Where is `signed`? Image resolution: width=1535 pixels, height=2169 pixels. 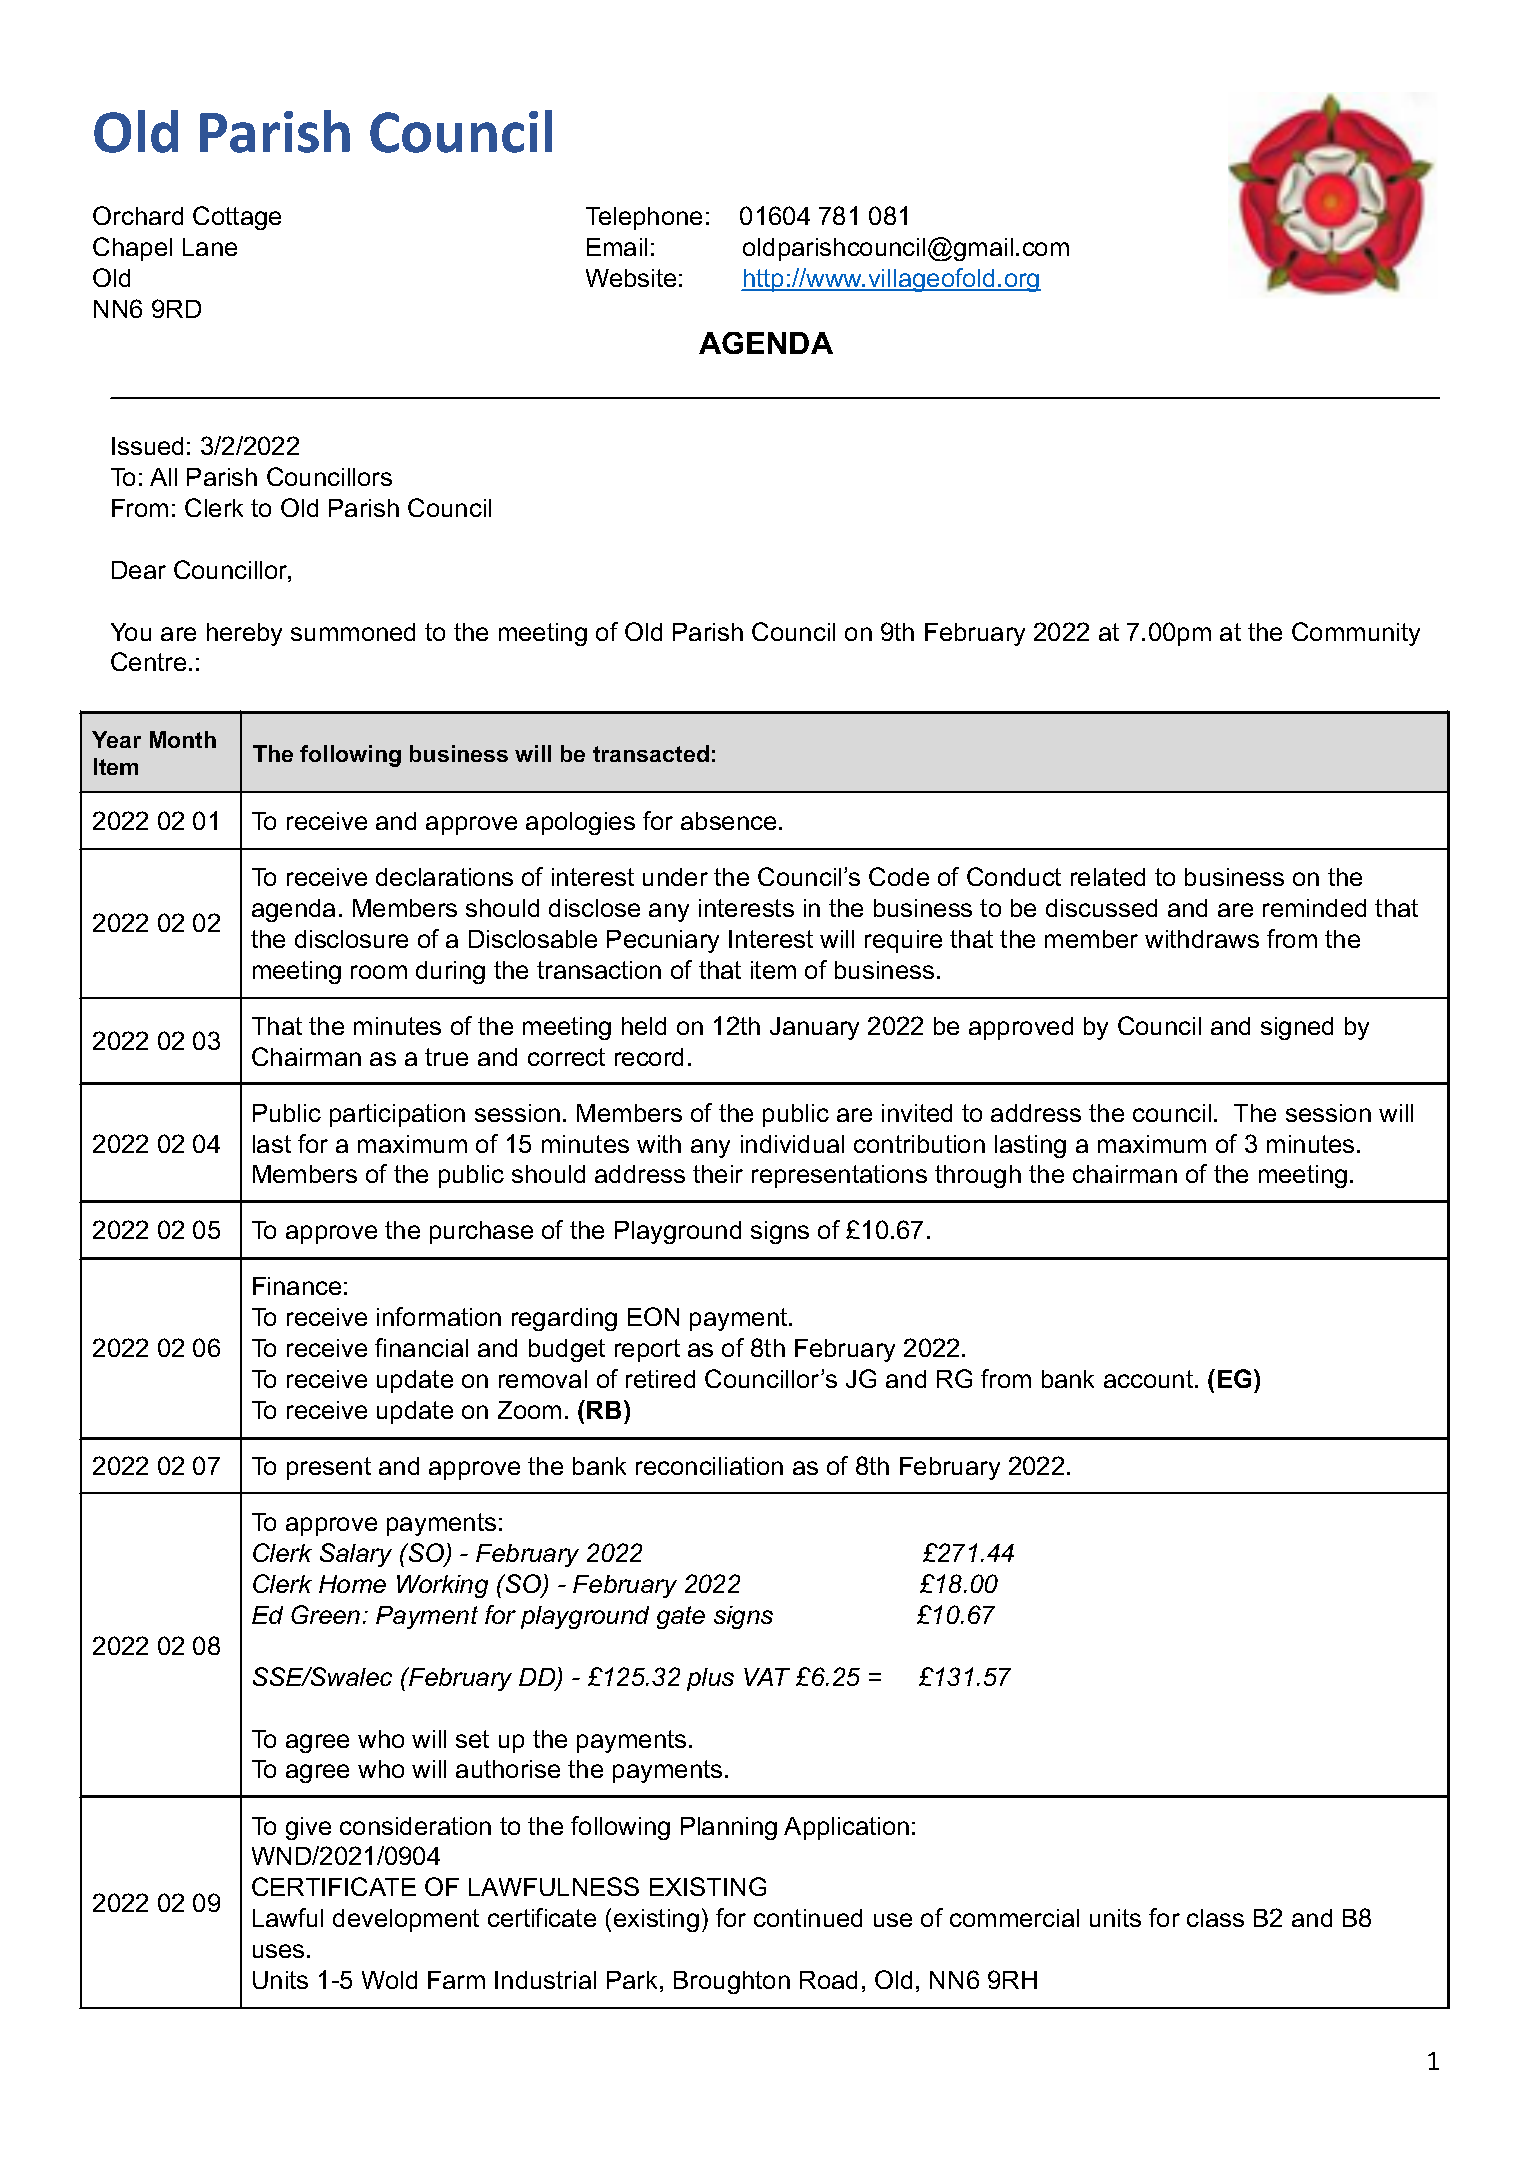
signed is located at coordinates (1297, 1028).
